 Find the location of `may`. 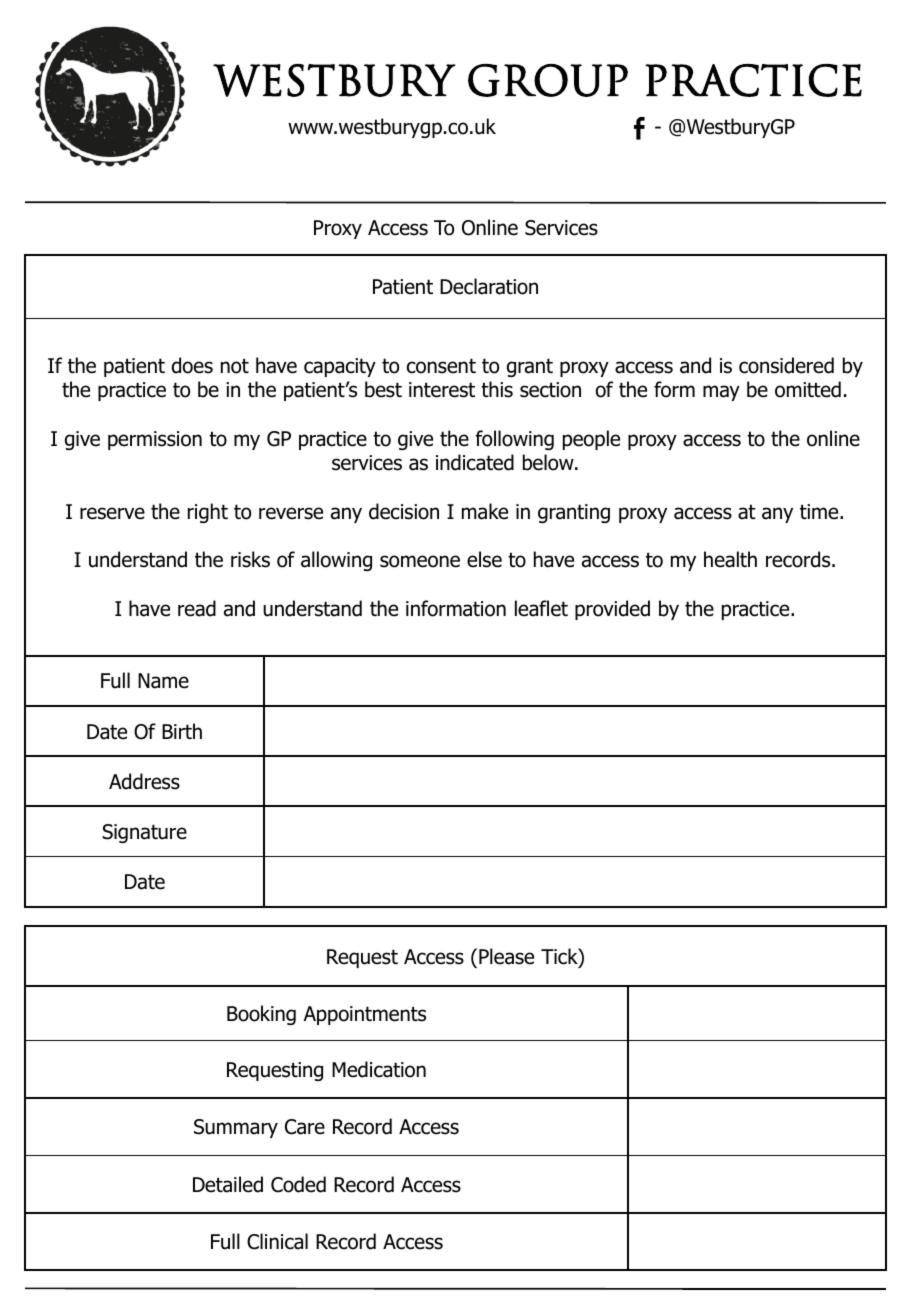

may is located at coordinates (721, 393).
